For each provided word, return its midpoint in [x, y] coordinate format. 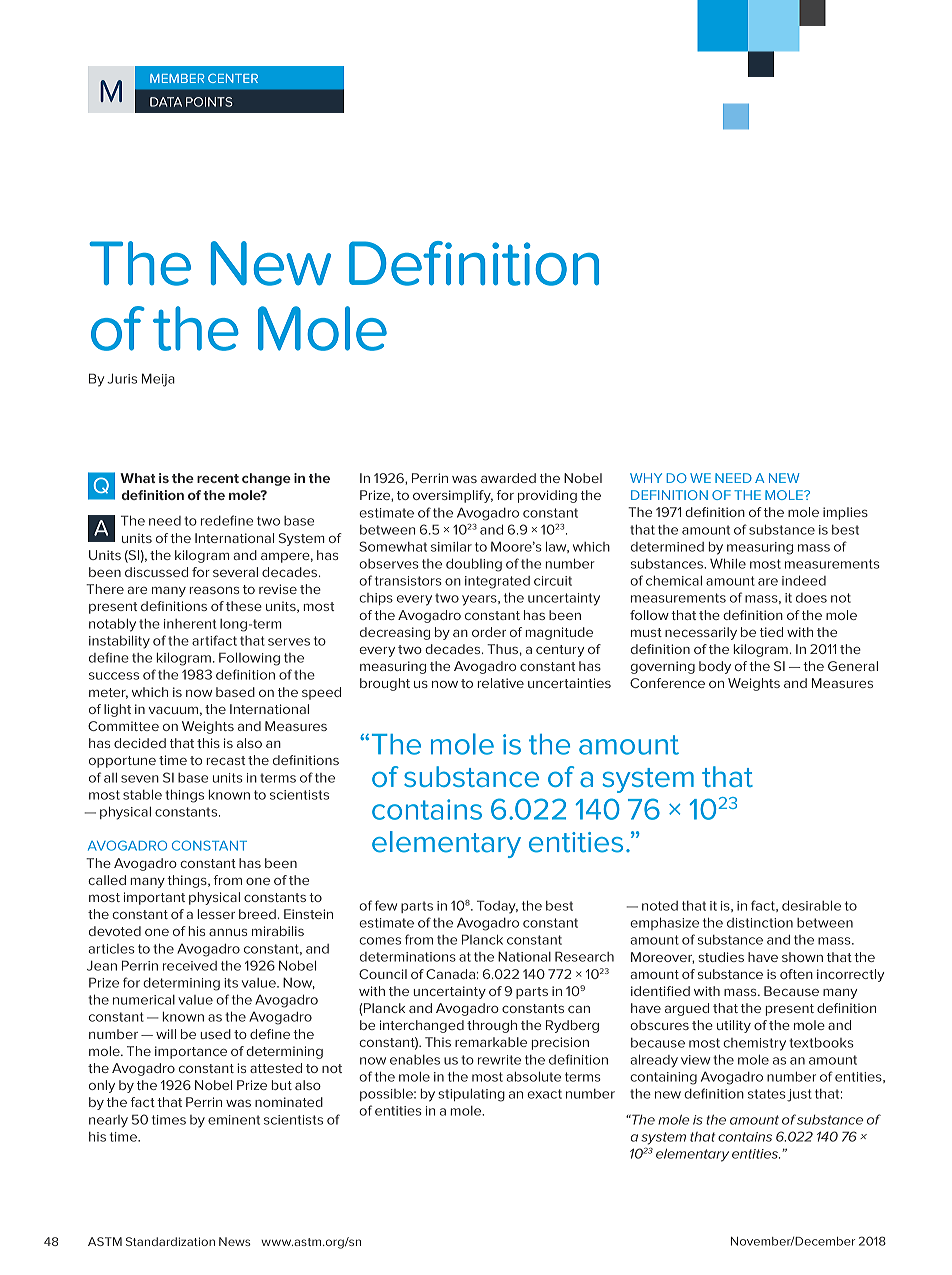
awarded [508, 478]
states [767, 1094]
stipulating [471, 1095]
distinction [760, 923]
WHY [646, 478]
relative [501, 683]
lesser [216, 914]
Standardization [170, 1241]
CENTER [233, 78]
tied [771, 632]
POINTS [209, 102]
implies [845, 513]
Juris [122, 378]
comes [380, 941]
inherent [190, 624]
